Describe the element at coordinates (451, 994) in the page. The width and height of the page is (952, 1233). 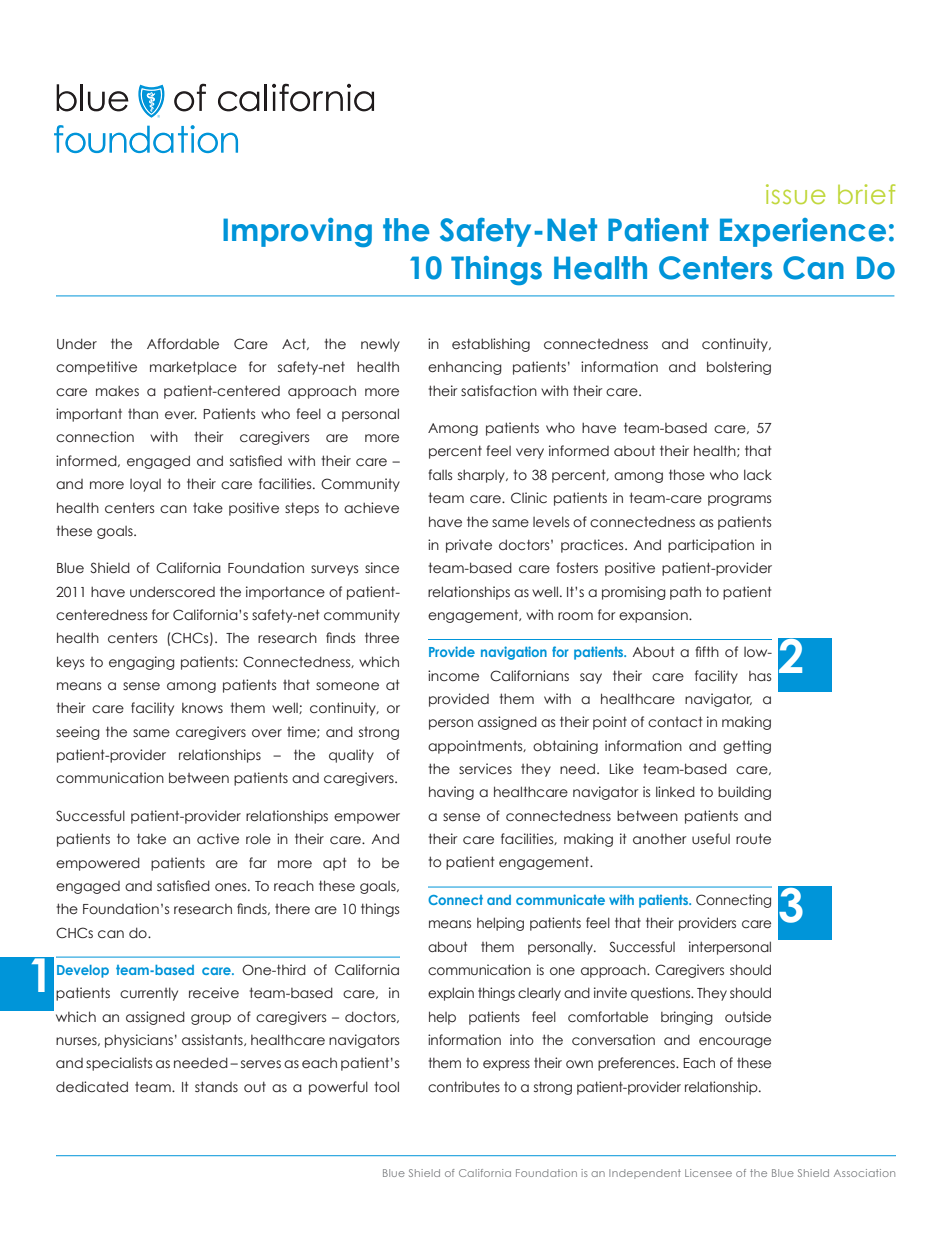
I see `explain` at that location.
